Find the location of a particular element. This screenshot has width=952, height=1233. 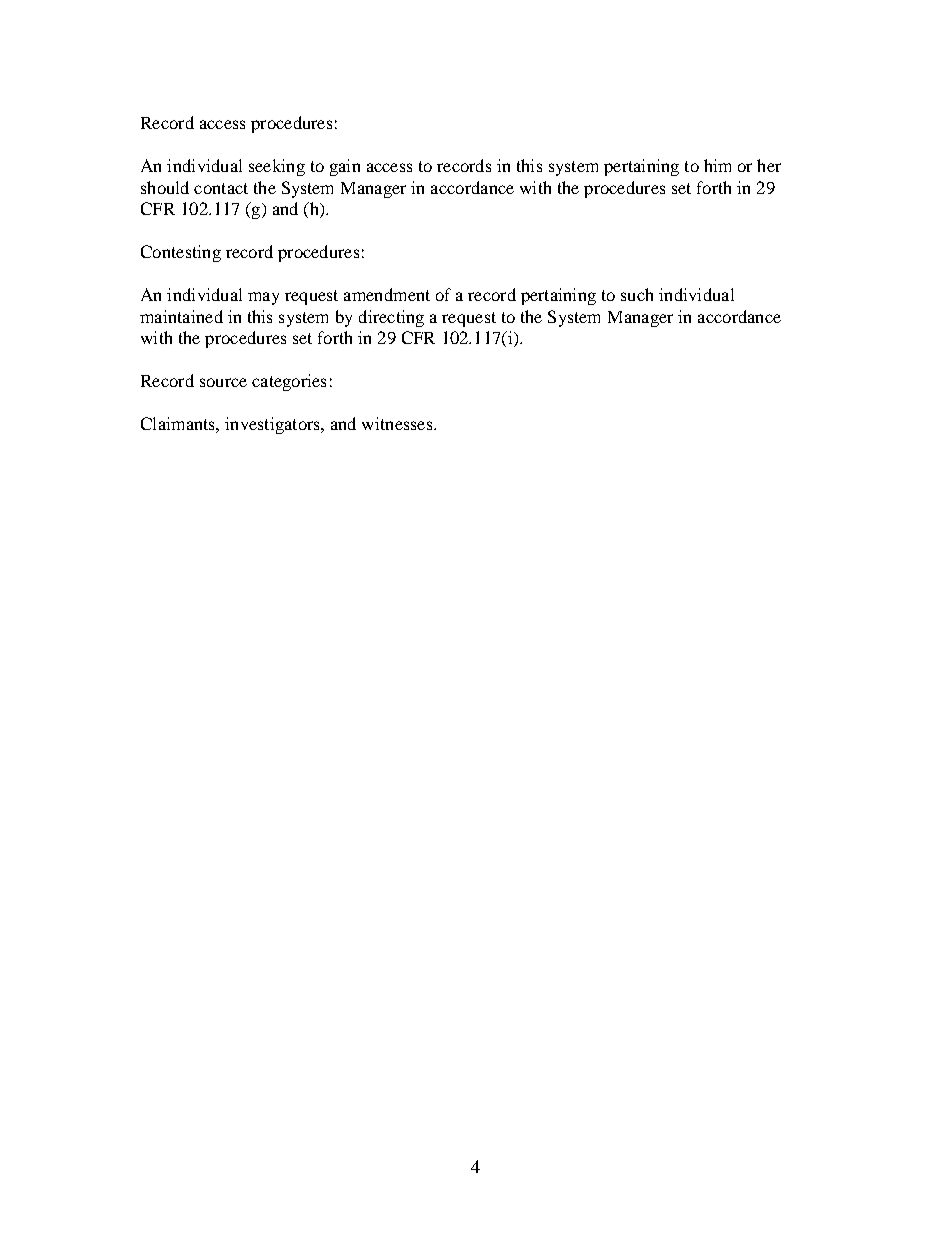

him is located at coordinates (717, 165).
